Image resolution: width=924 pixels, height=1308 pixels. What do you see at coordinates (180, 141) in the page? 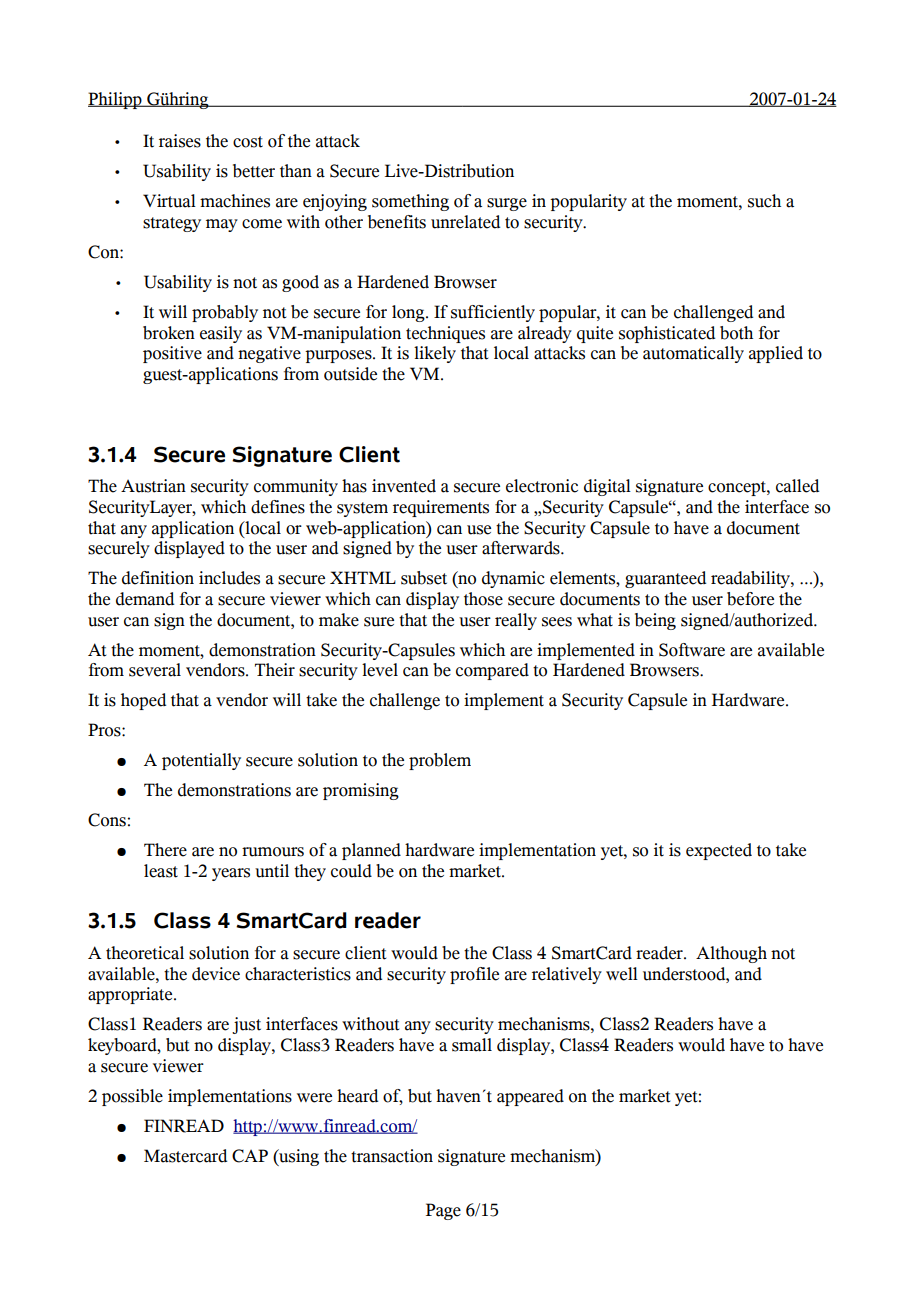
I see `raises` at bounding box center [180, 141].
